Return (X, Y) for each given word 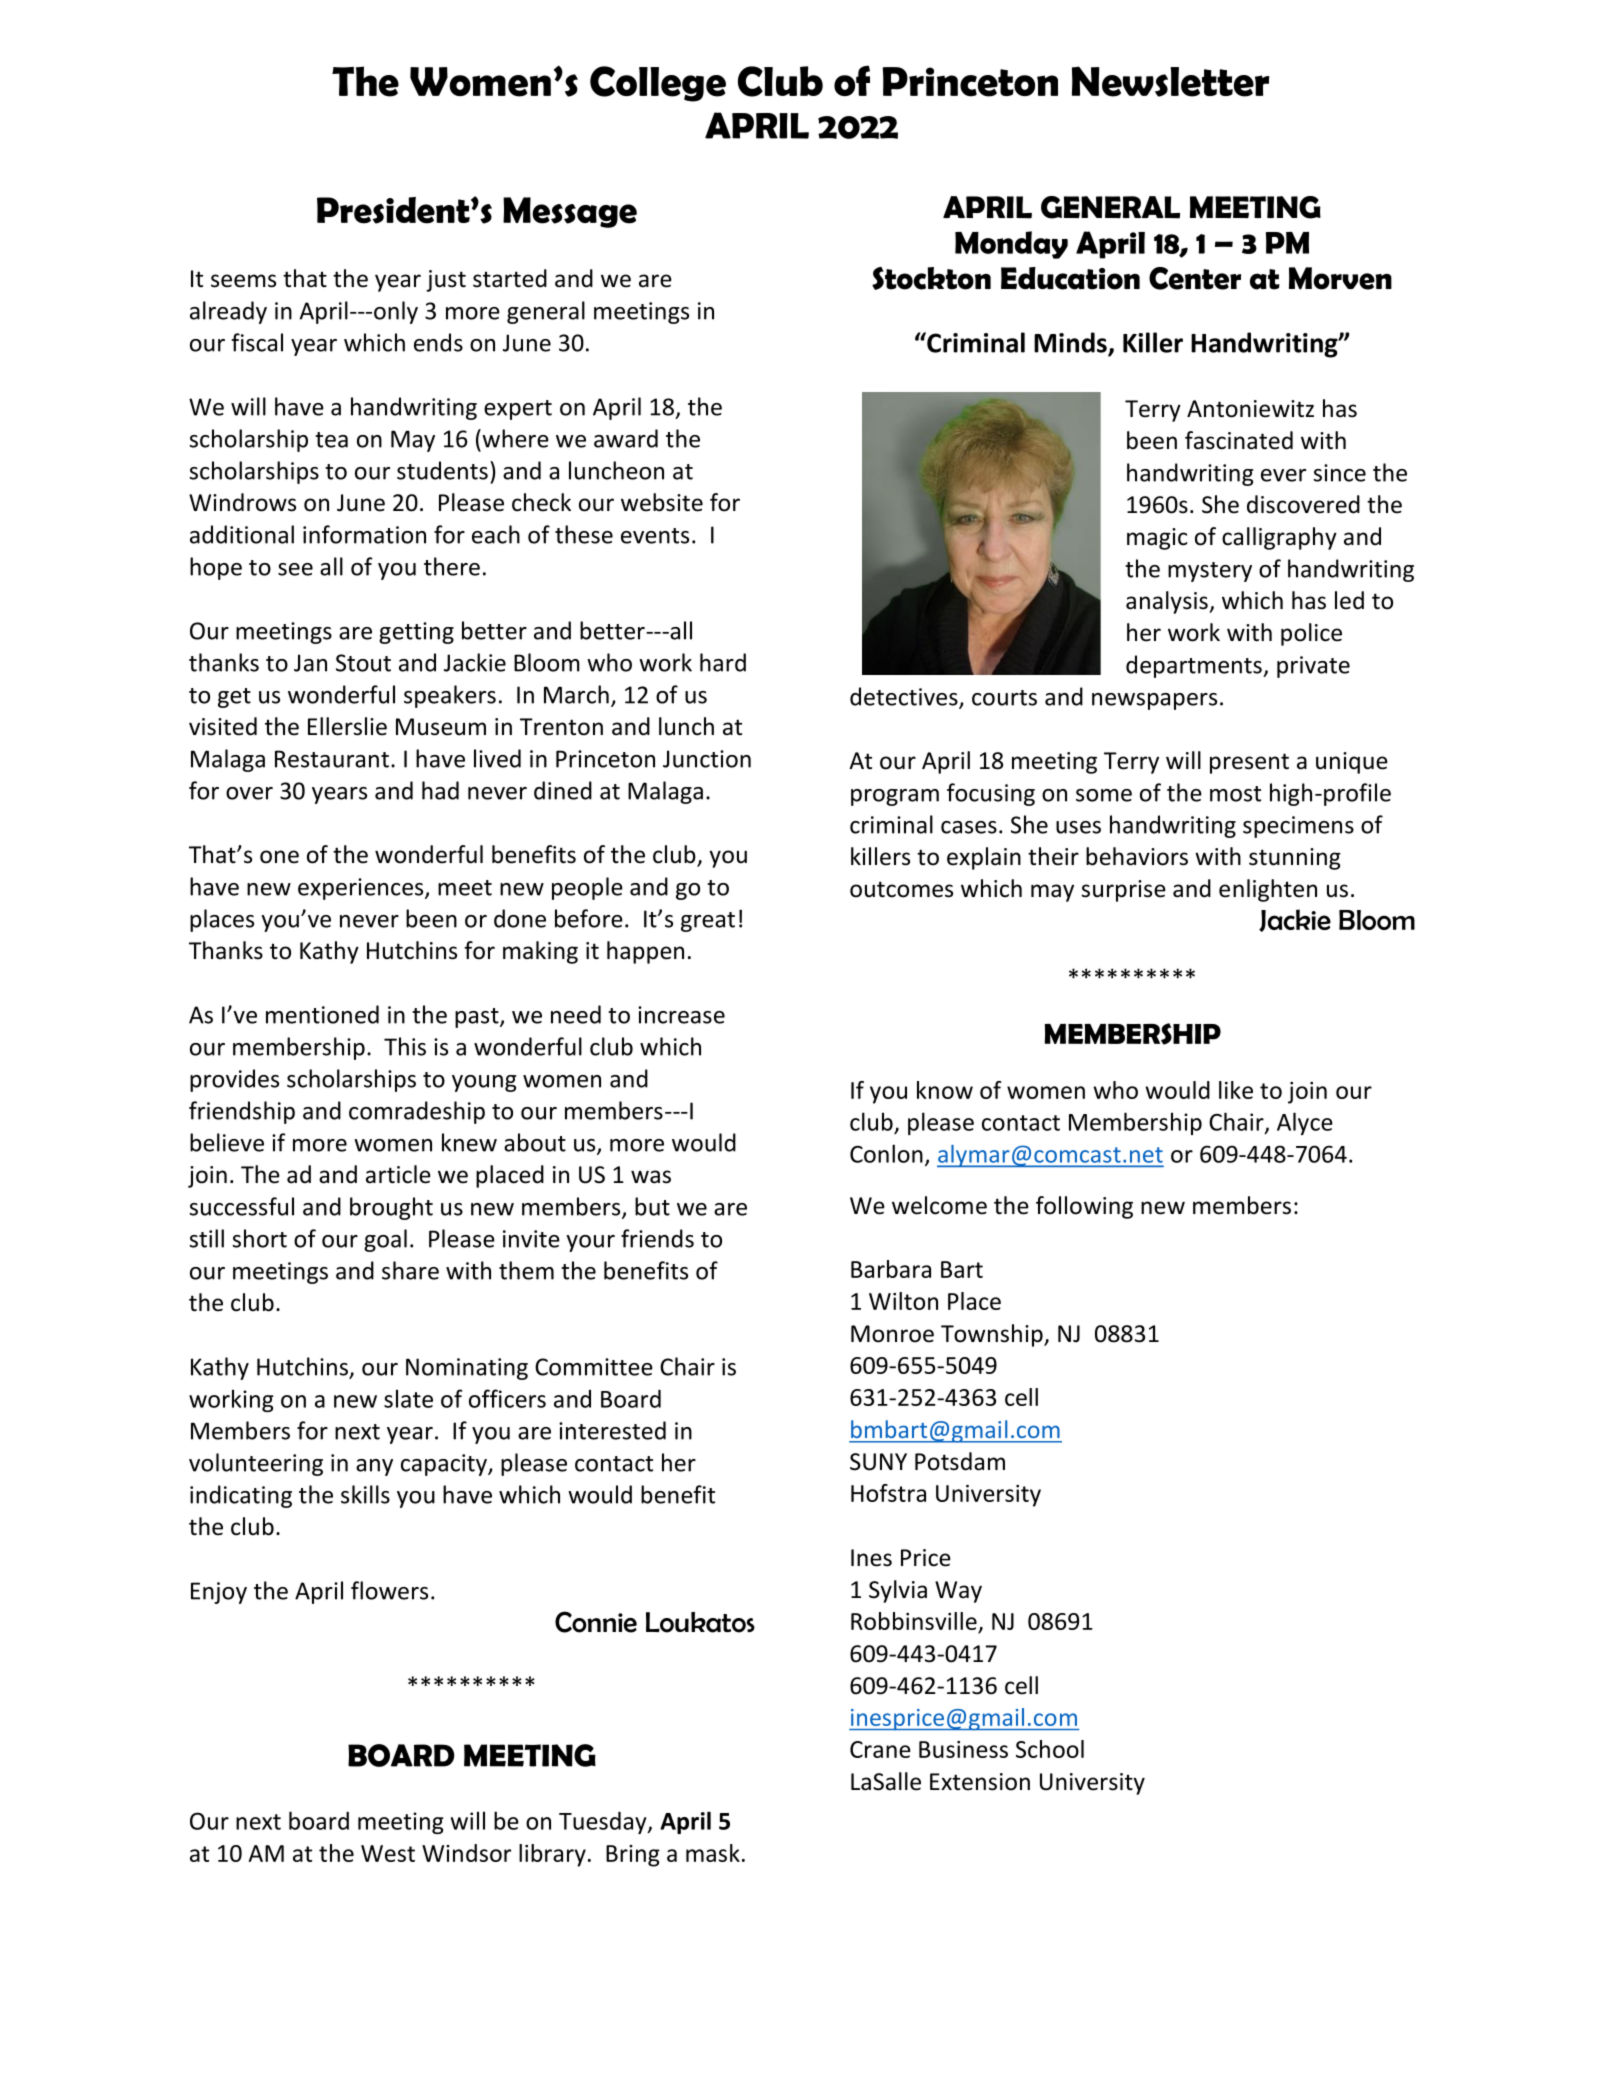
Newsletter (1170, 81)
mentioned (322, 1014)
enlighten (1268, 890)
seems (243, 281)
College (658, 84)
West (388, 1853)
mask (713, 1853)
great (708, 922)
